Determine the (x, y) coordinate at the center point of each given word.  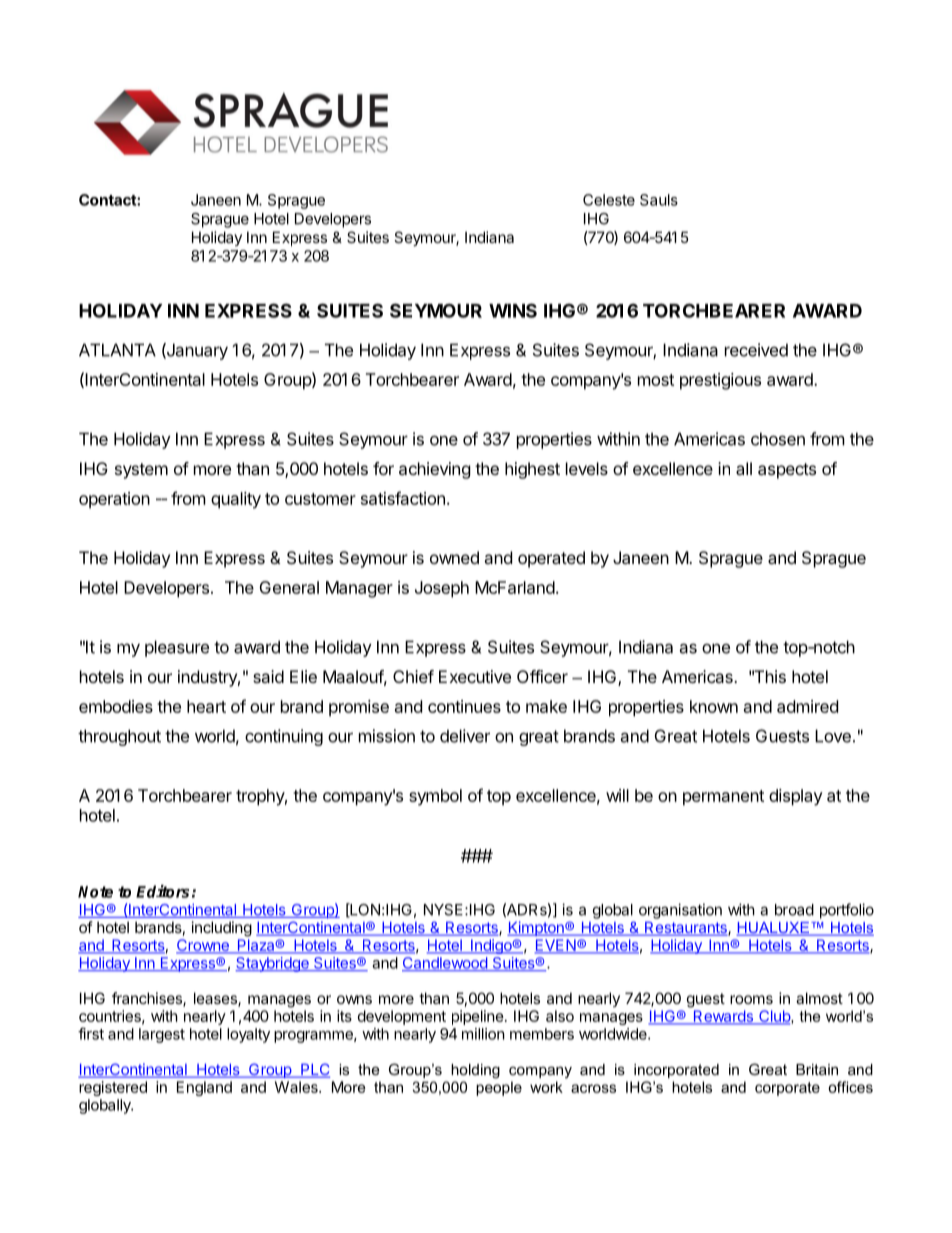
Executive (475, 676)
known (714, 706)
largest (162, 1035)
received (756, 350)
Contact (108, 200)
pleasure (177, 648)
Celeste (609, 200)
